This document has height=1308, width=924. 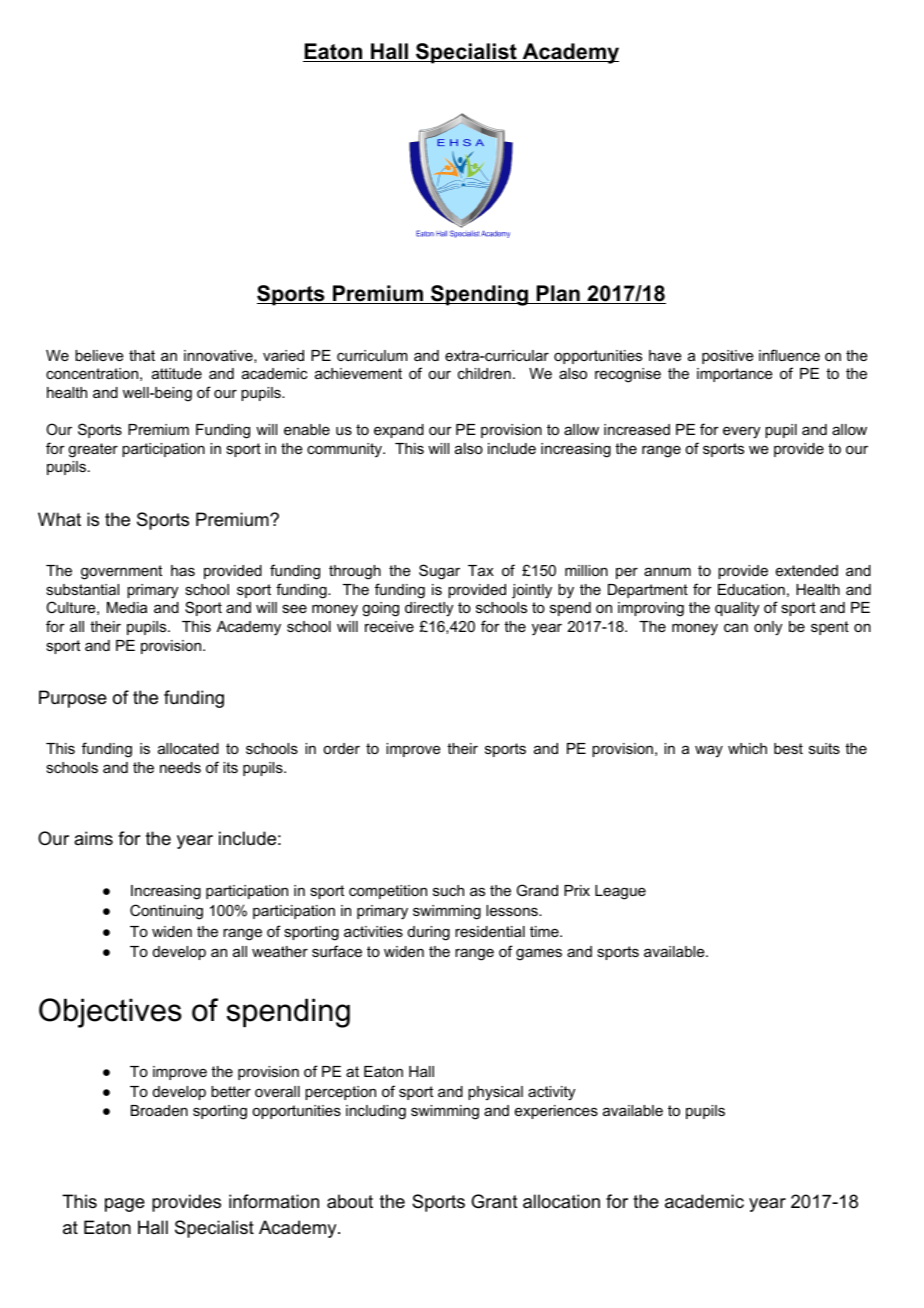 I want to click on page, so click(x=125, y=1205).
